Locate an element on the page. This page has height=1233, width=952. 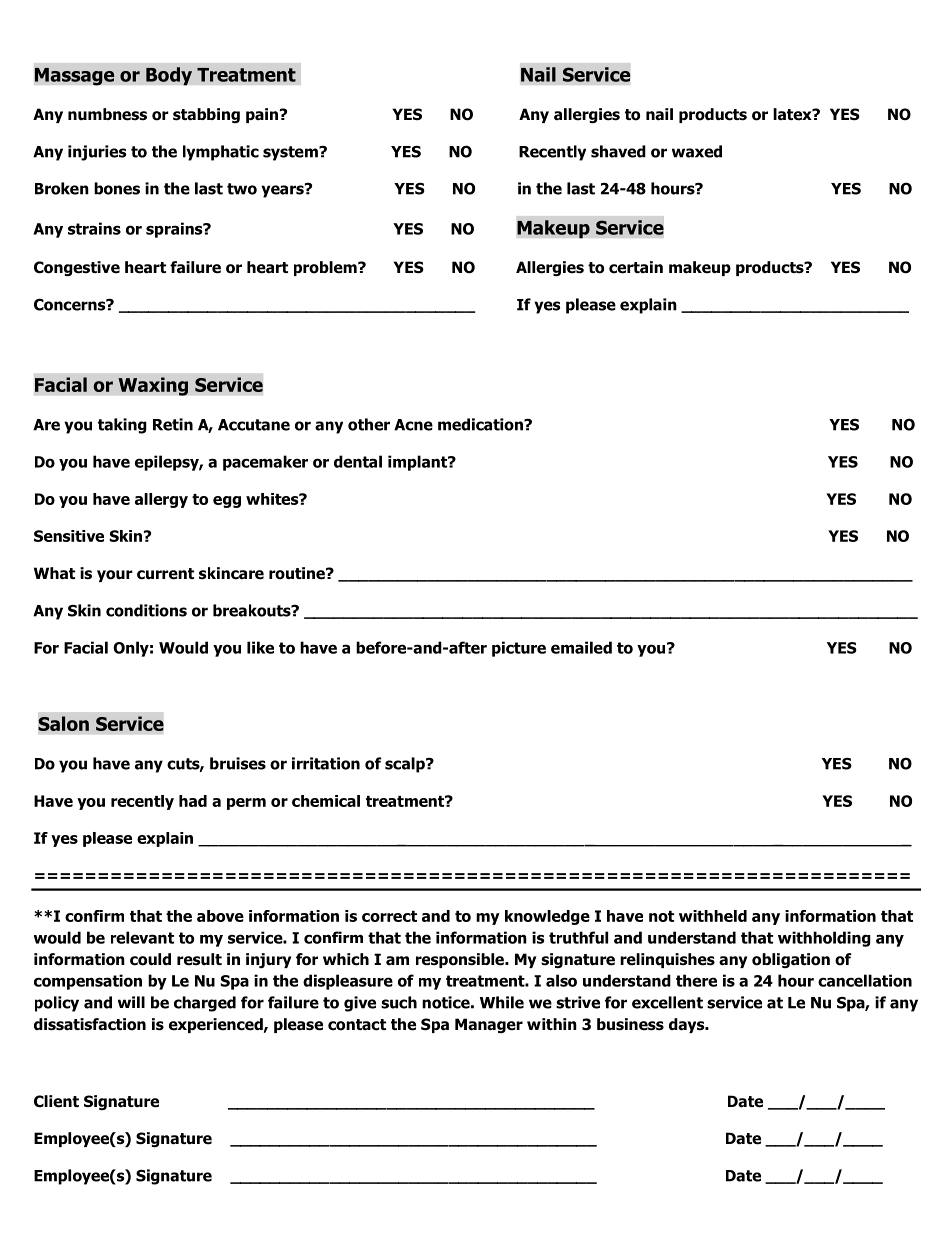
Acne is located at coordinates (413, 425).
